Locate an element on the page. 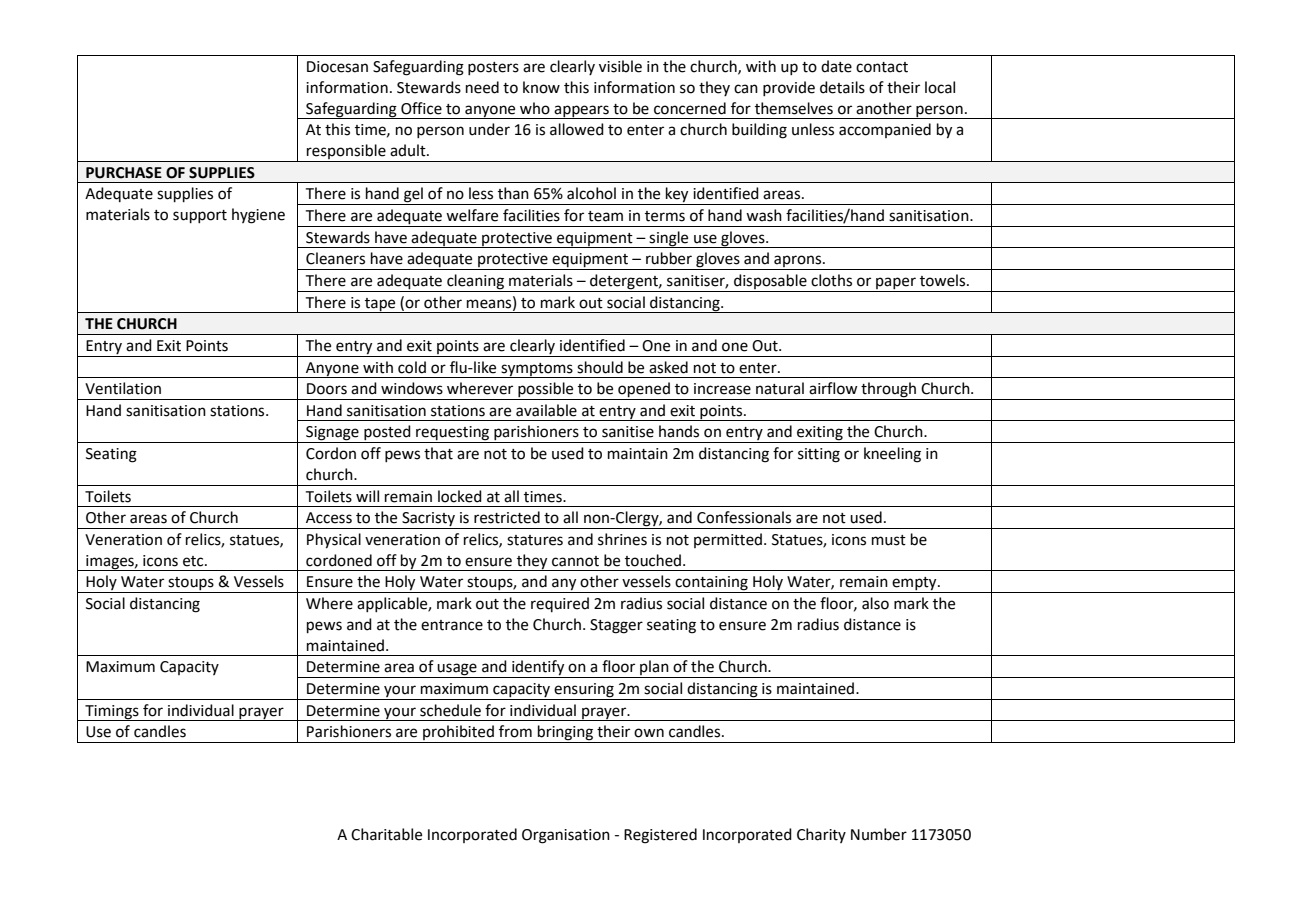 This page has height=924, width=1309. Charitable is located at coordinates (386, 834).
